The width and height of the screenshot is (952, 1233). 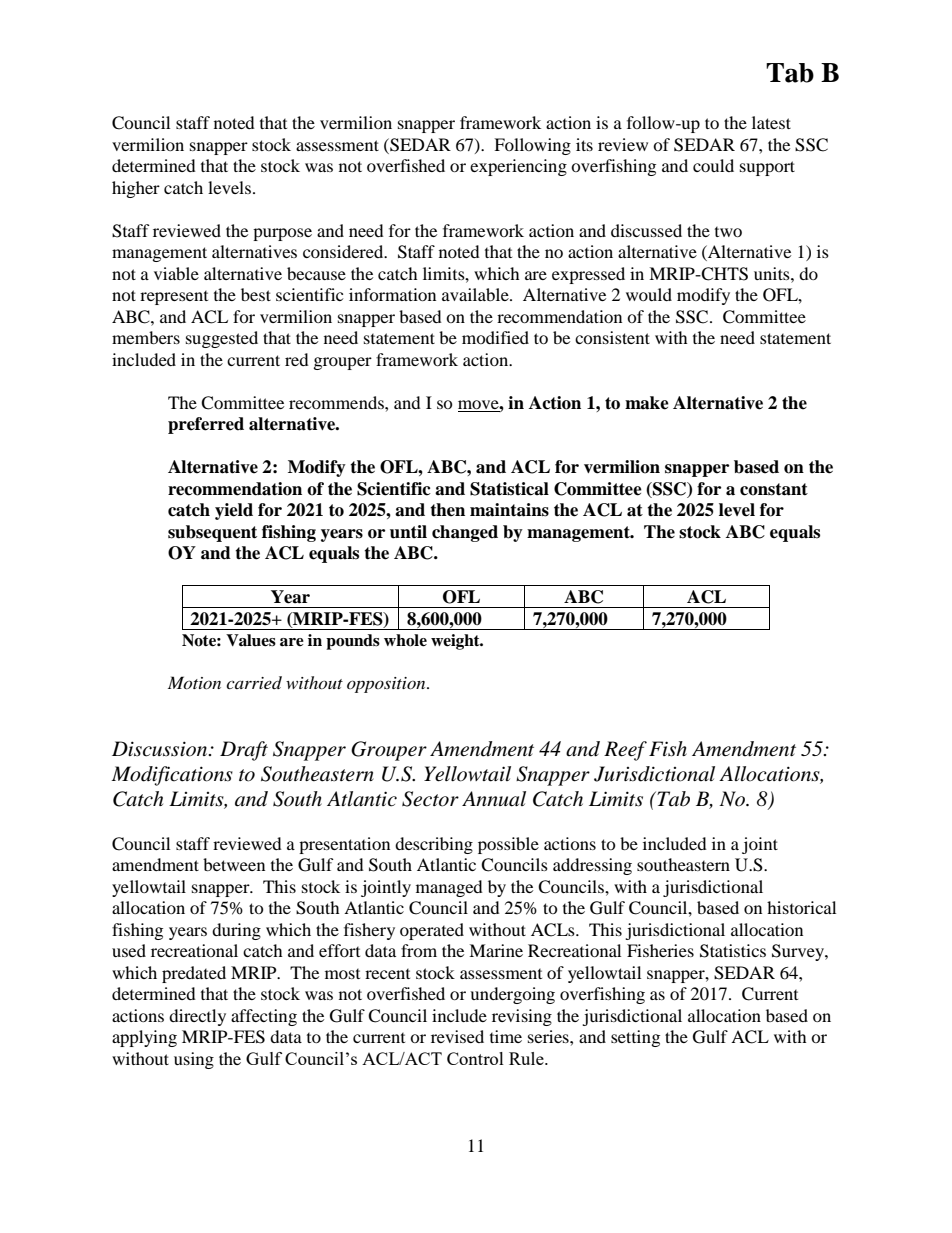 What do you see at coordinates (206, 425) in the screenshot?
I see `preferred` at bounding box center [206, 425].
